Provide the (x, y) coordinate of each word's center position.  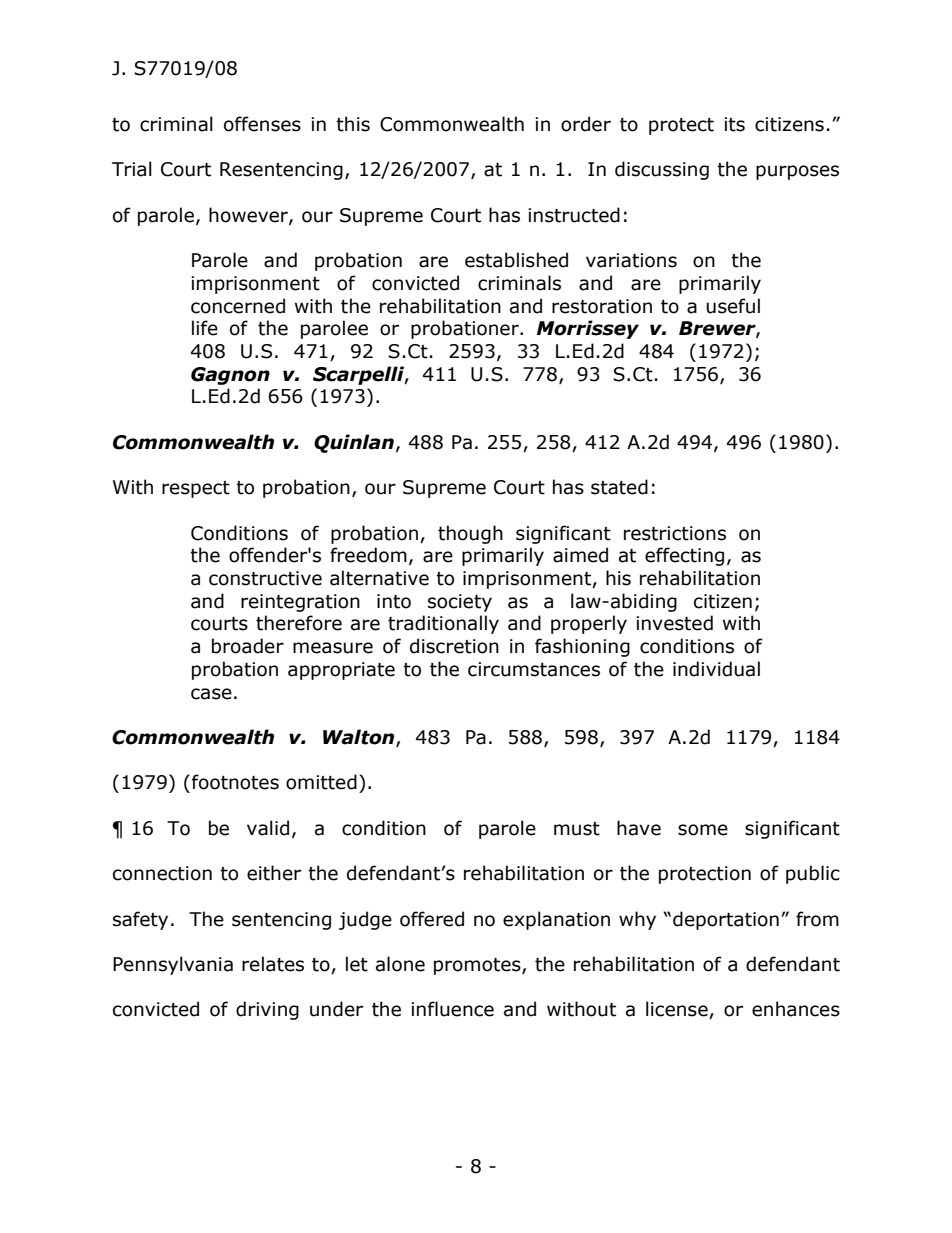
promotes (478, 966)
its (734, 124)
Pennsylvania (173, 965)
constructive (265, 578)
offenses (262, 124)
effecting (684, 556)
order (586, 124)
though (470, 534)
